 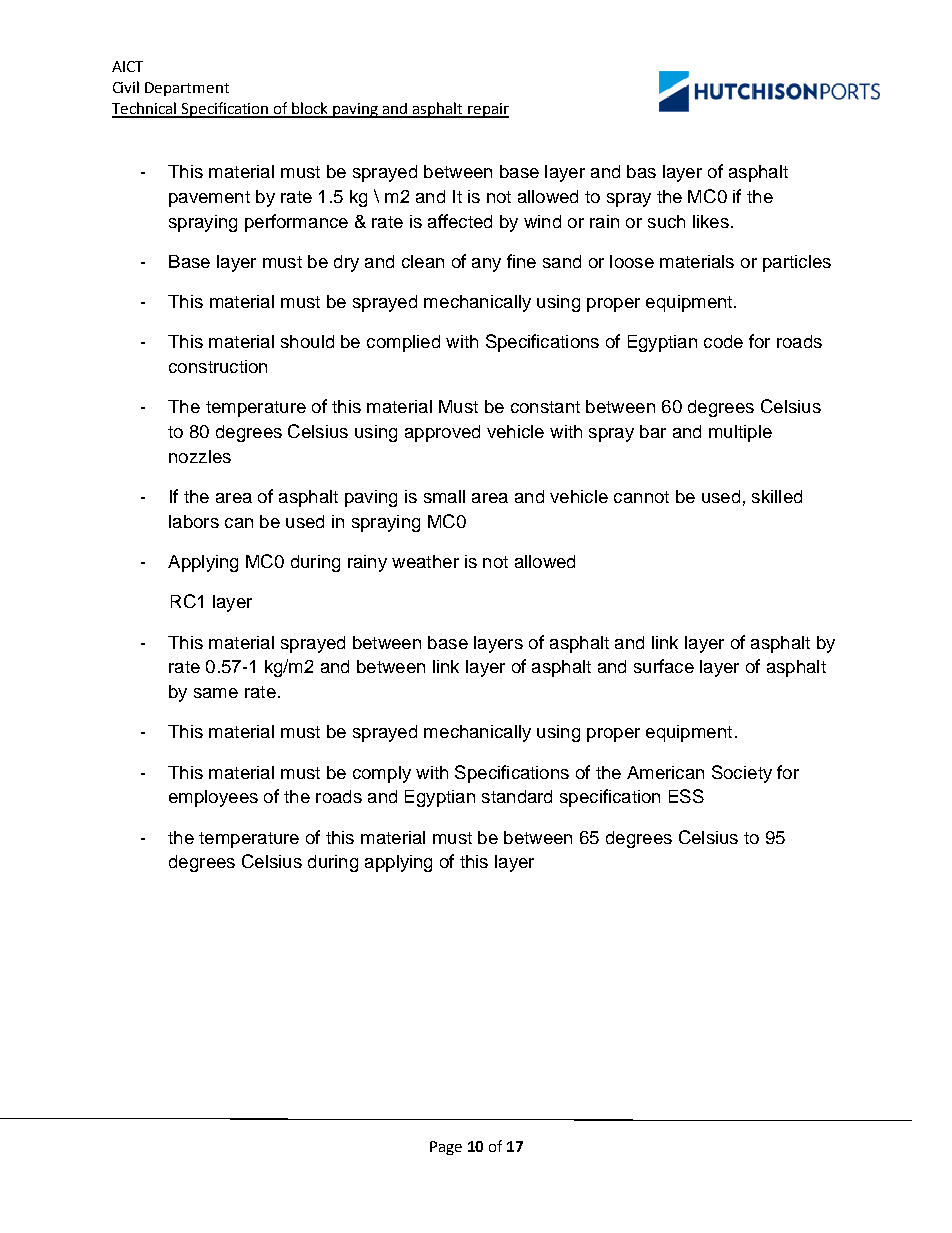 What do you see at coordinates (742, 774) in the screenshot?
I see `Society` at bounding box center [742, 774].
